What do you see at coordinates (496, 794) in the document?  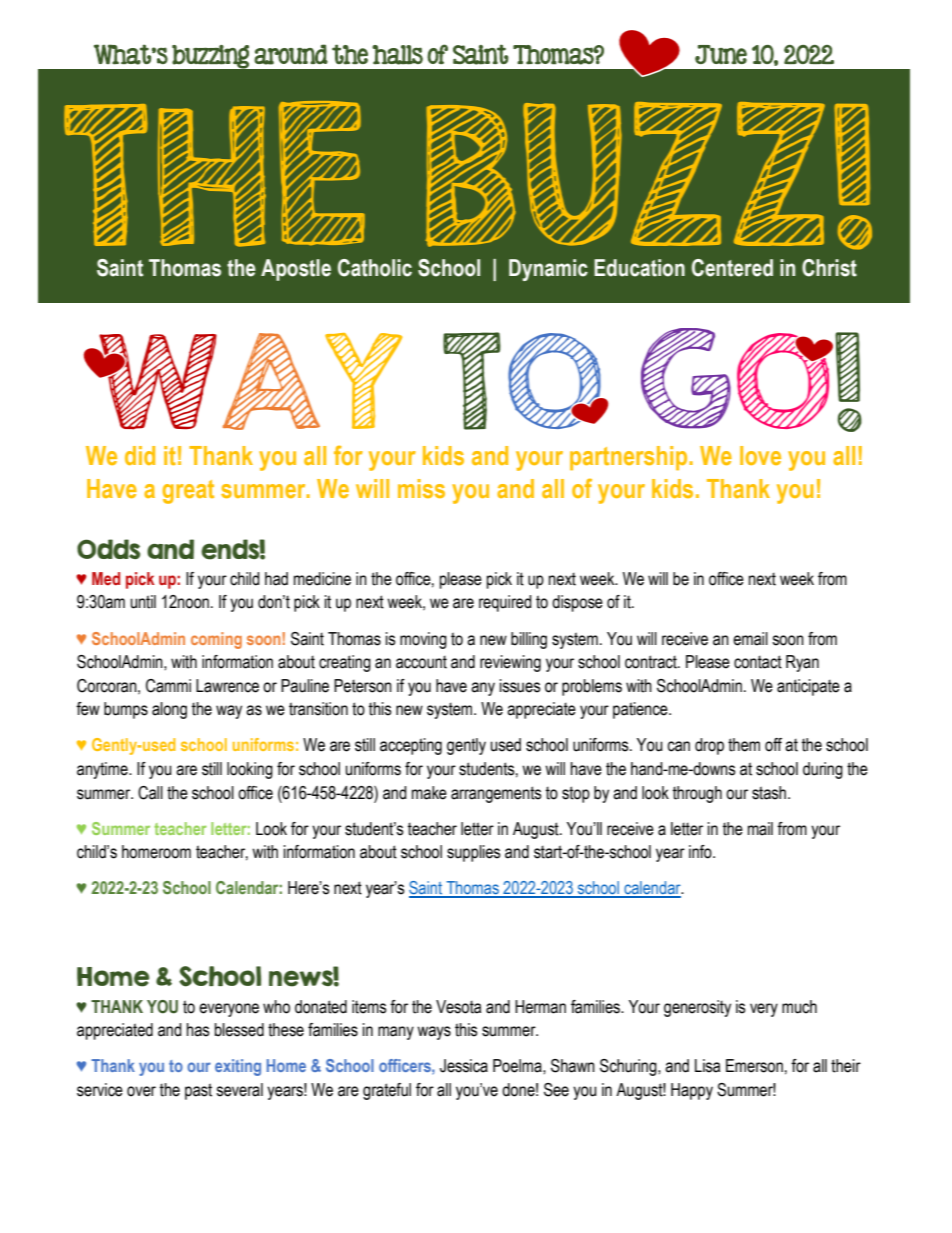 I see `arrangements` at bounding box center [496, 794].
